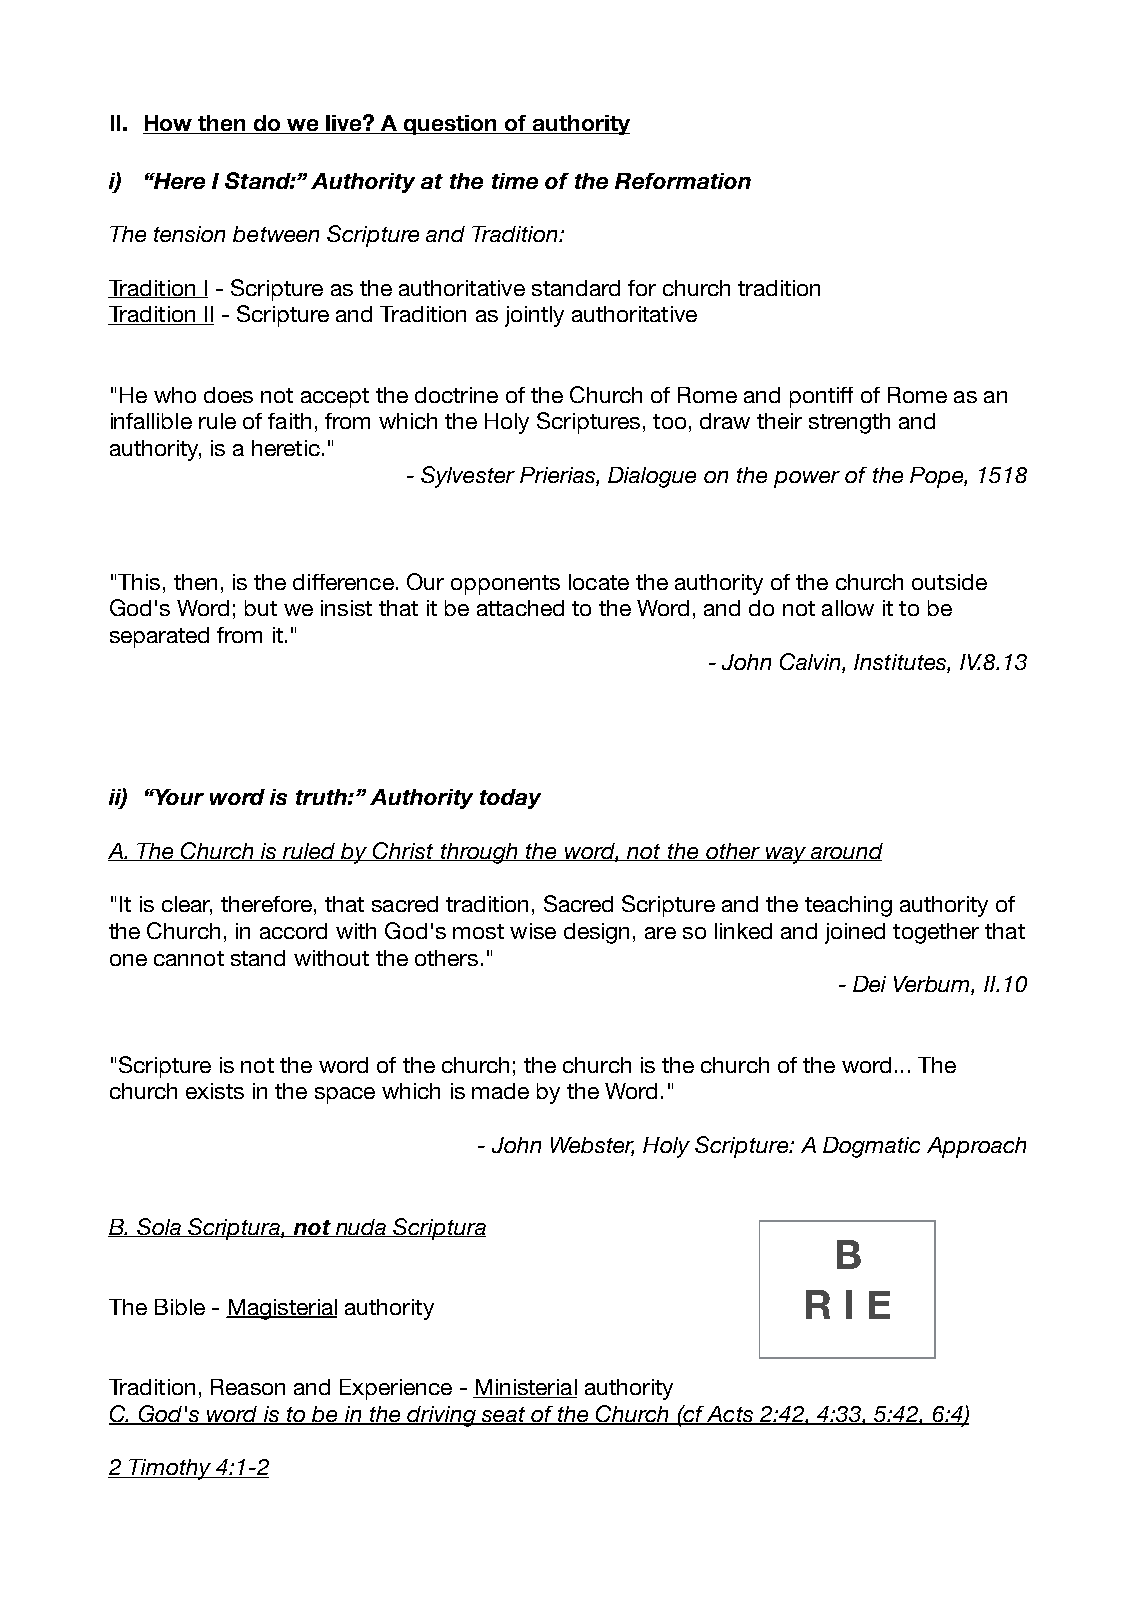  What do you see at coordinates (169, 124) in the screenshot?
I see `How` at bounding box center [169, 124].
